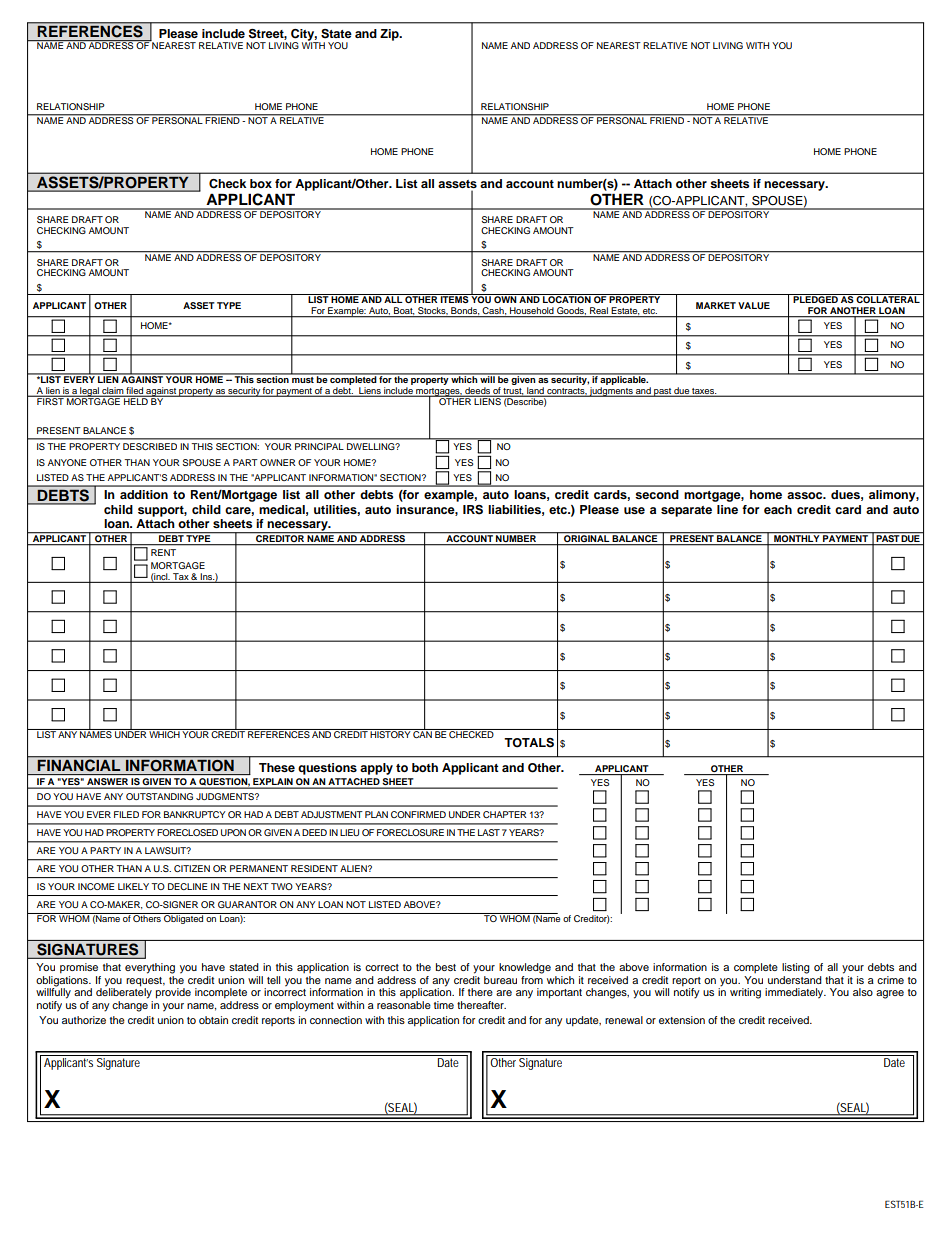  Describe the element at coordinates (455, 298) in the screenshot. I see `ITEMS` at that location.
